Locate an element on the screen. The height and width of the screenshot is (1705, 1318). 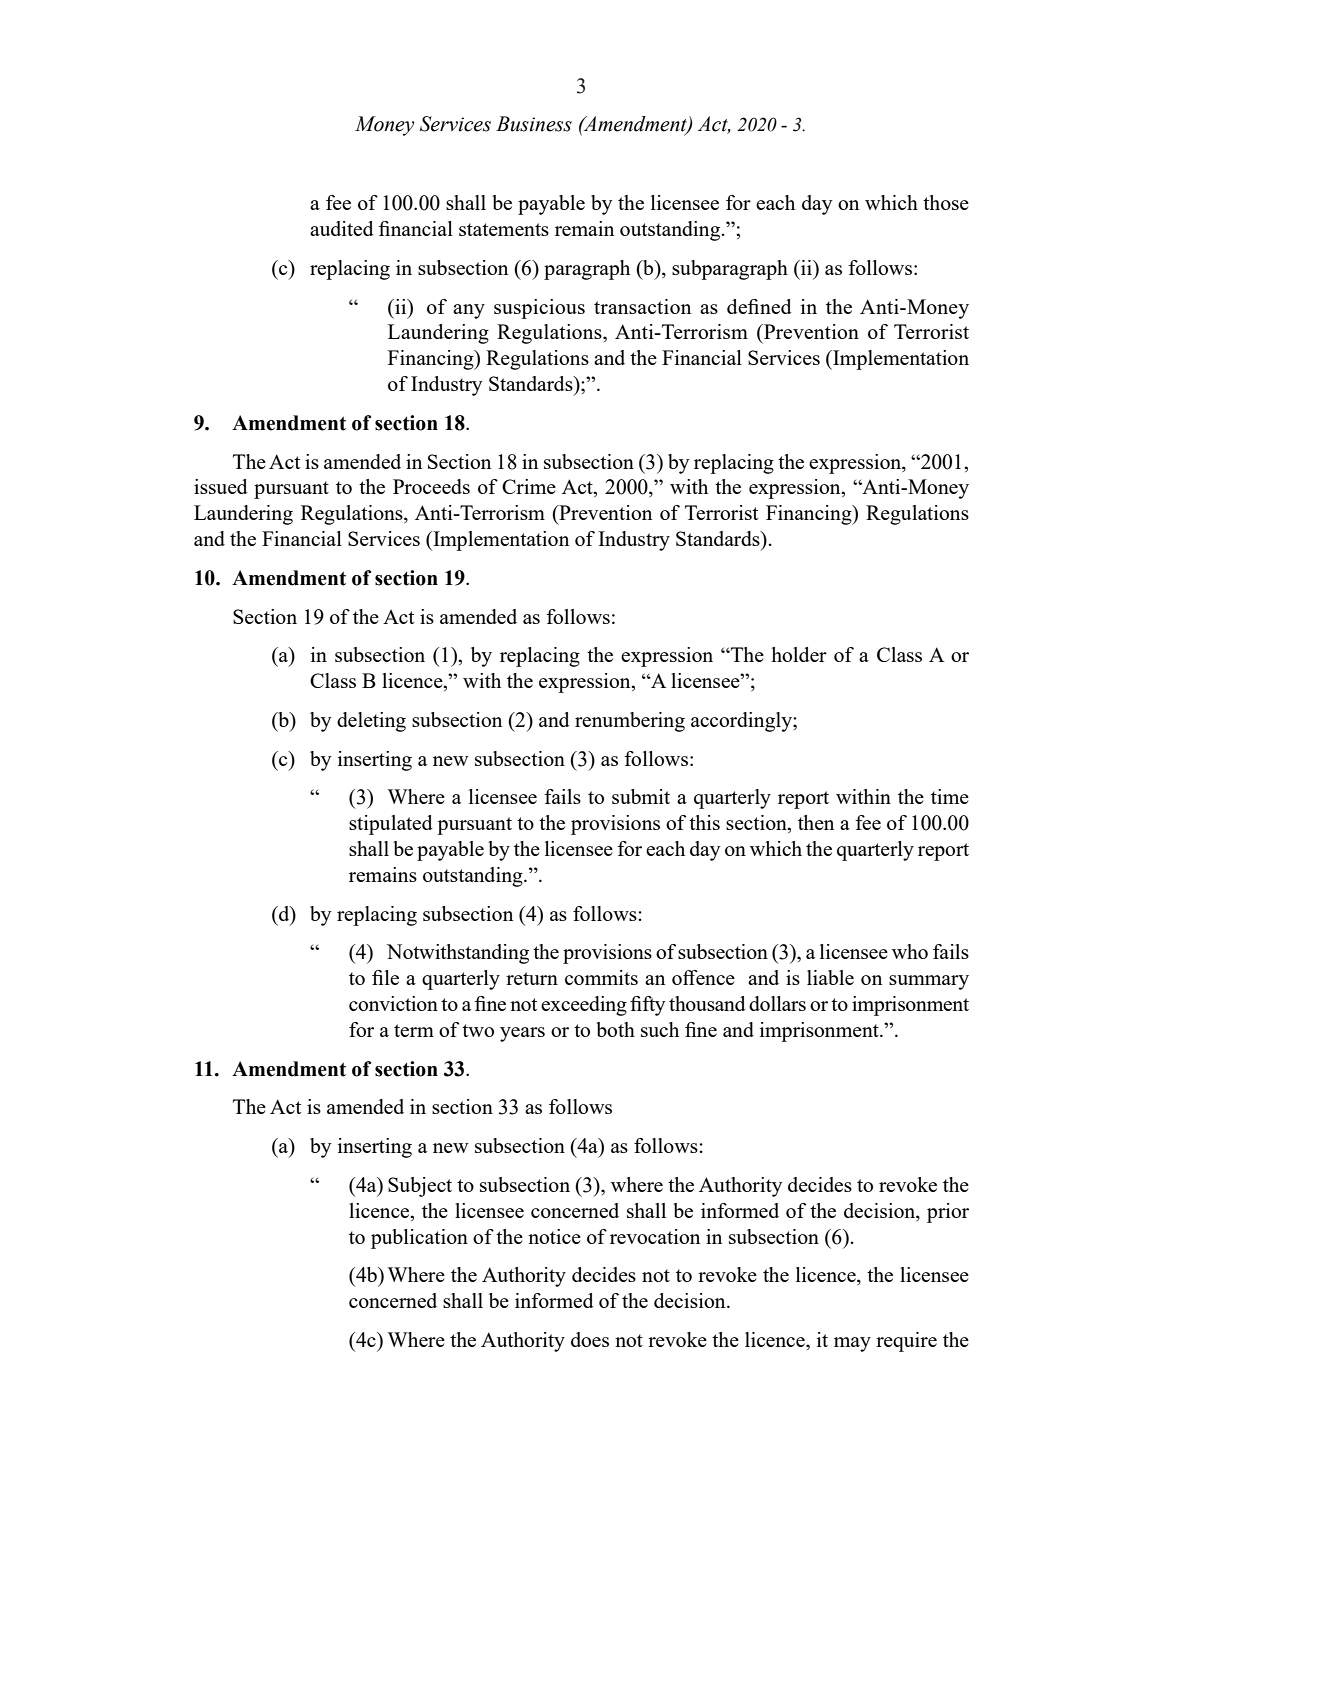
does is located at coordinates (590, 1339).
